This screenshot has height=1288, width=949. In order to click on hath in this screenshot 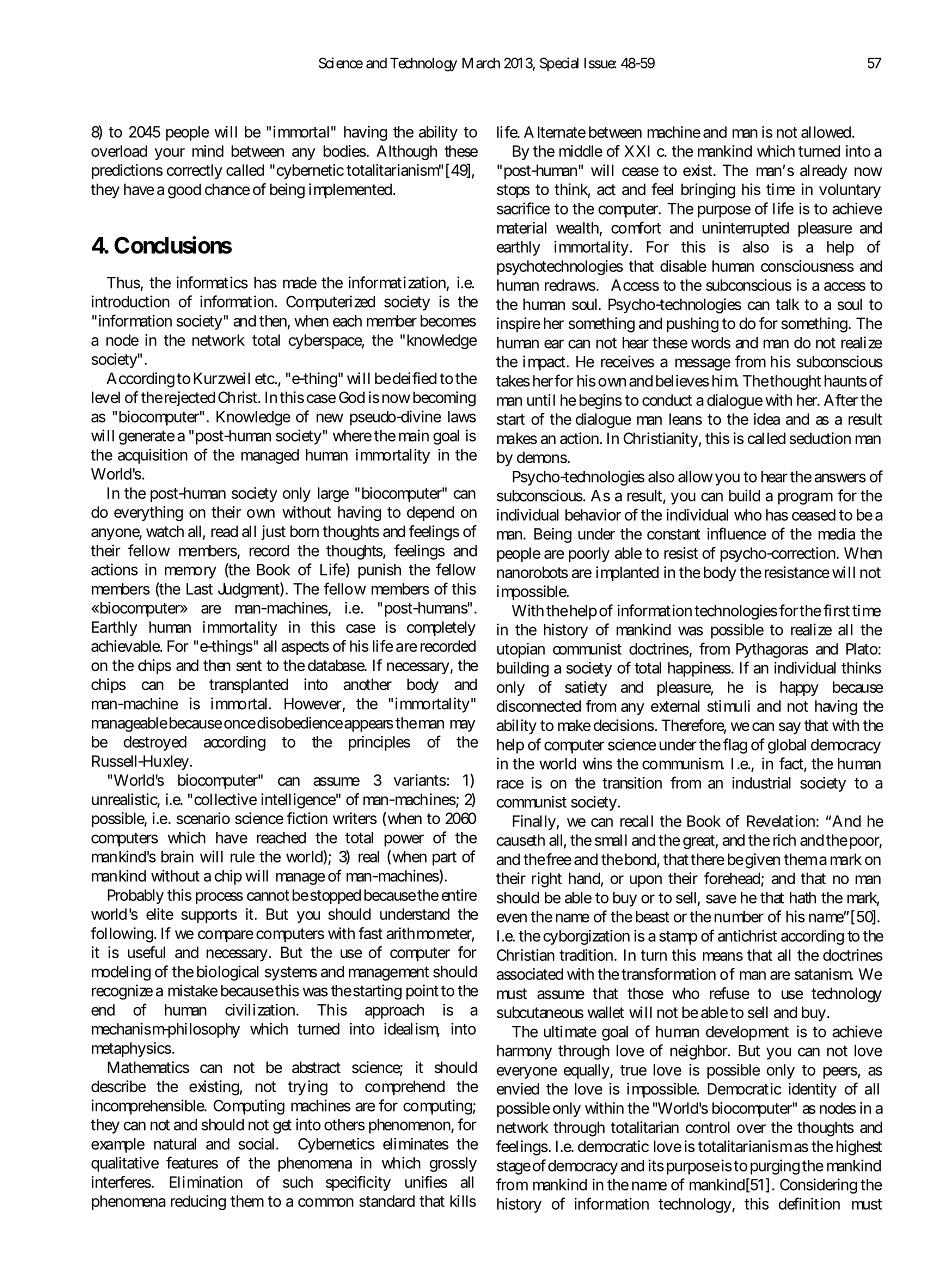, I will do `click(803, 898)`.
